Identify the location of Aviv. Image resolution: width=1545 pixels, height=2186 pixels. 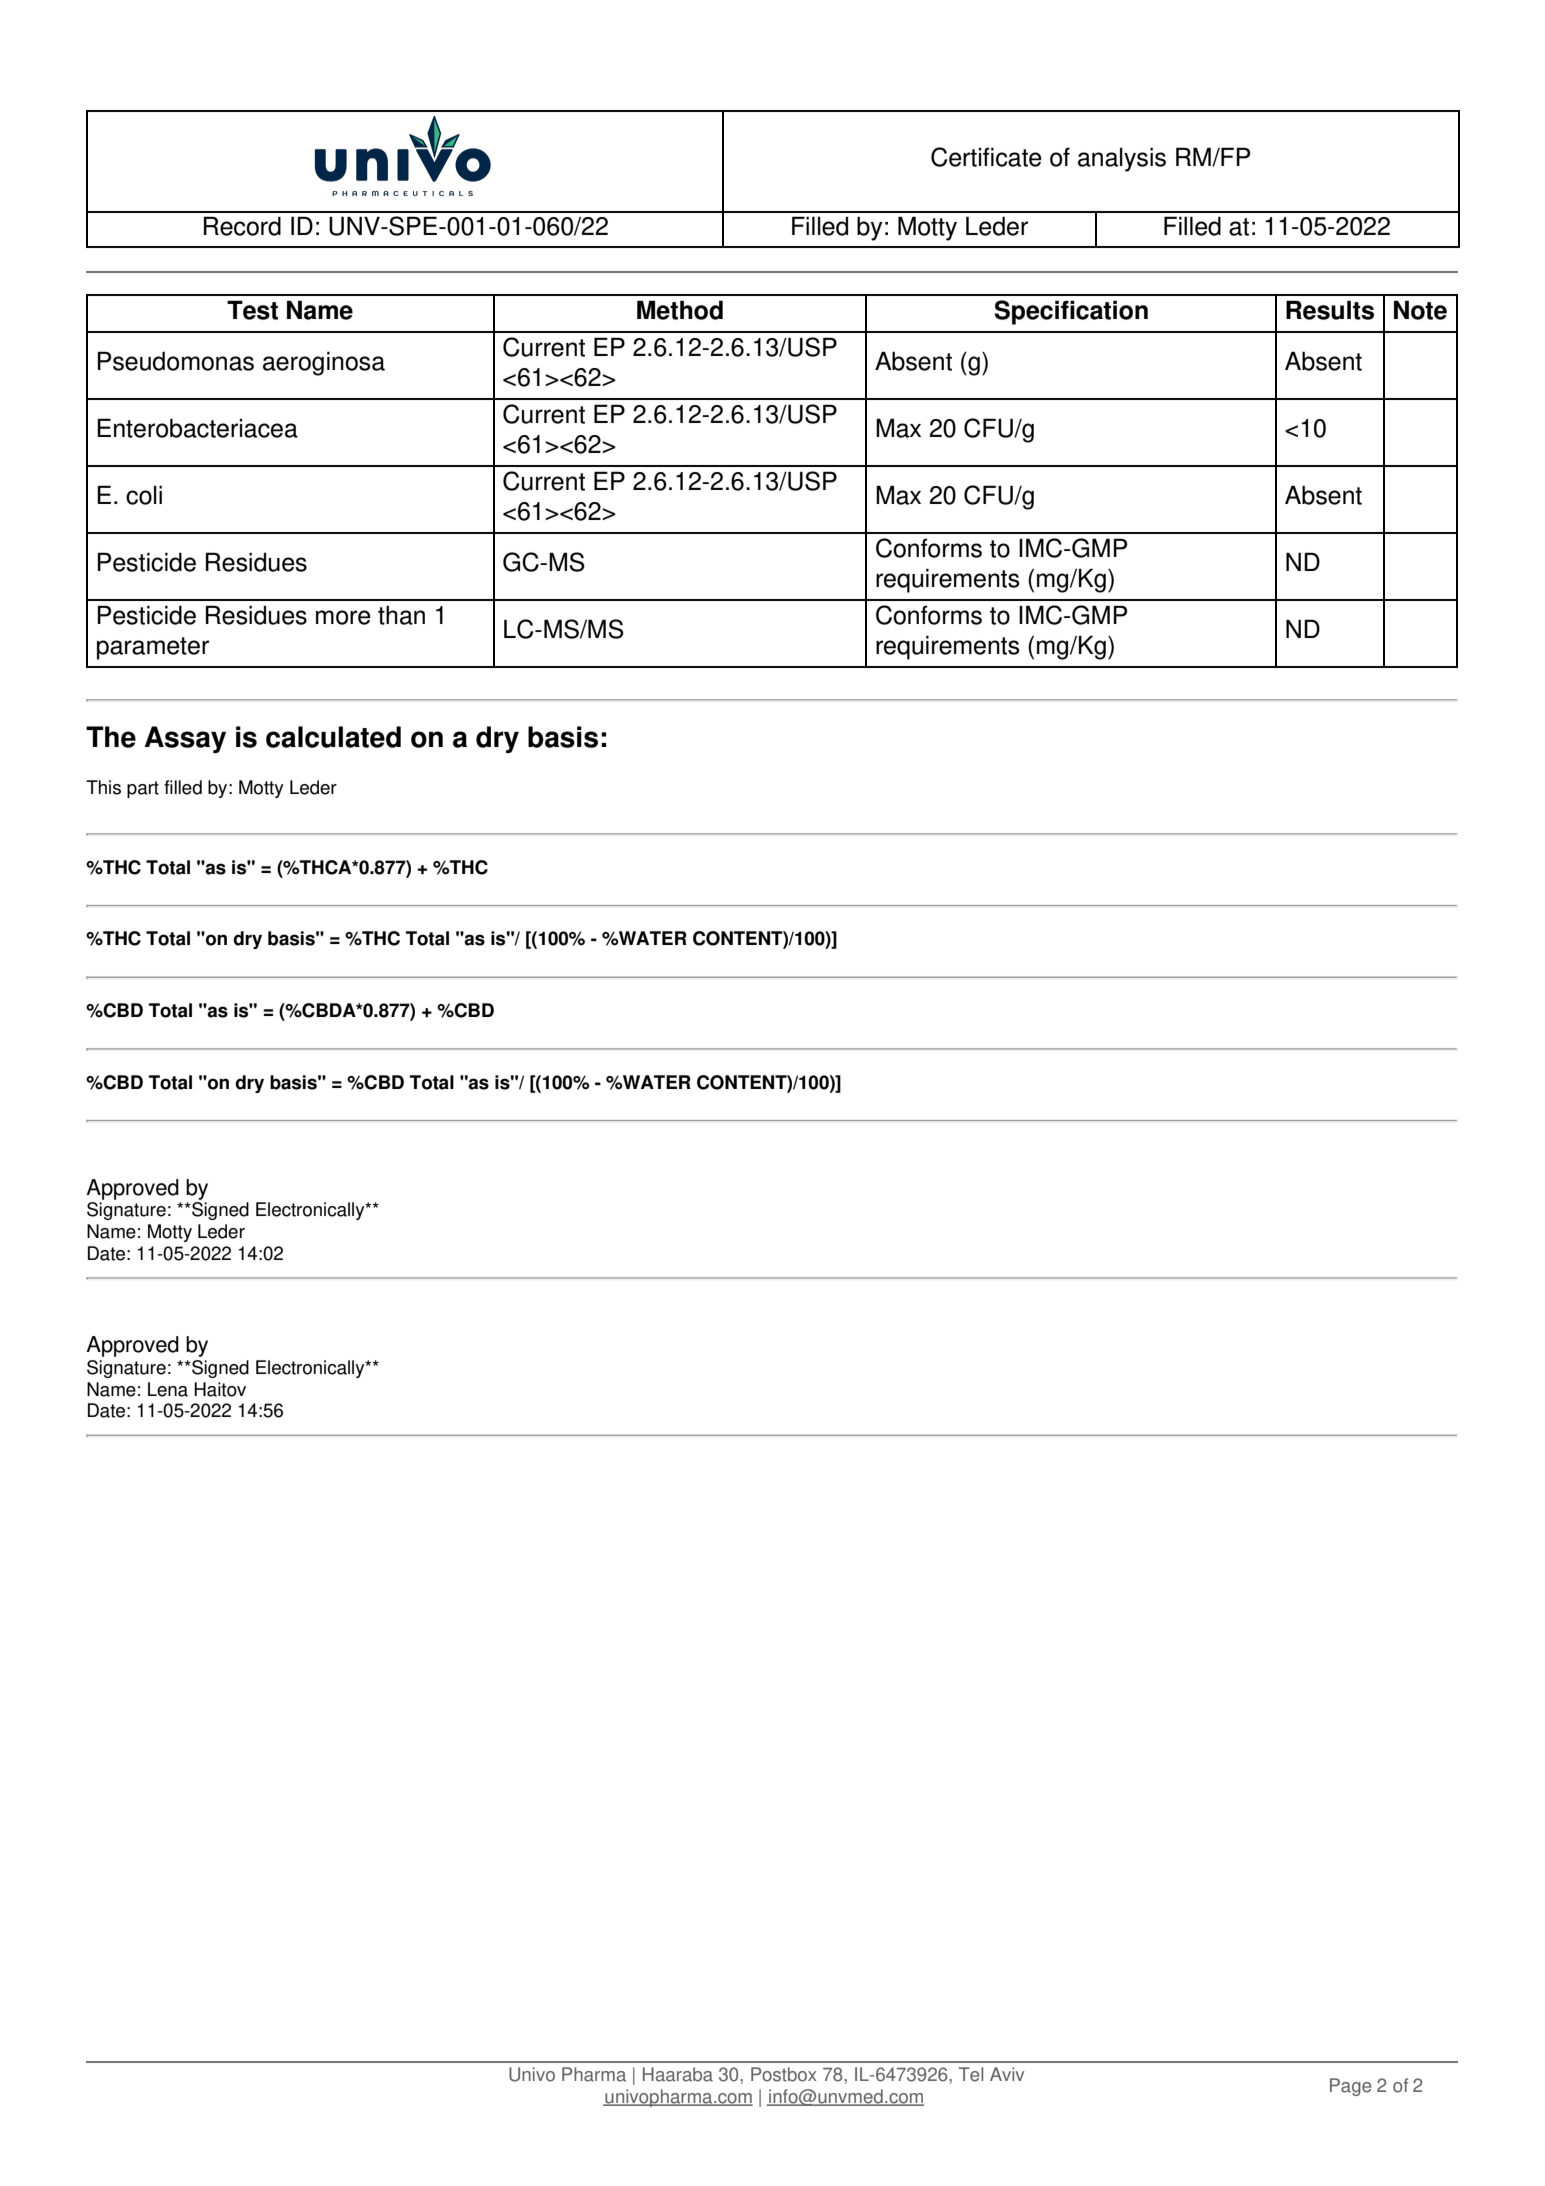
(1007, 2074).
